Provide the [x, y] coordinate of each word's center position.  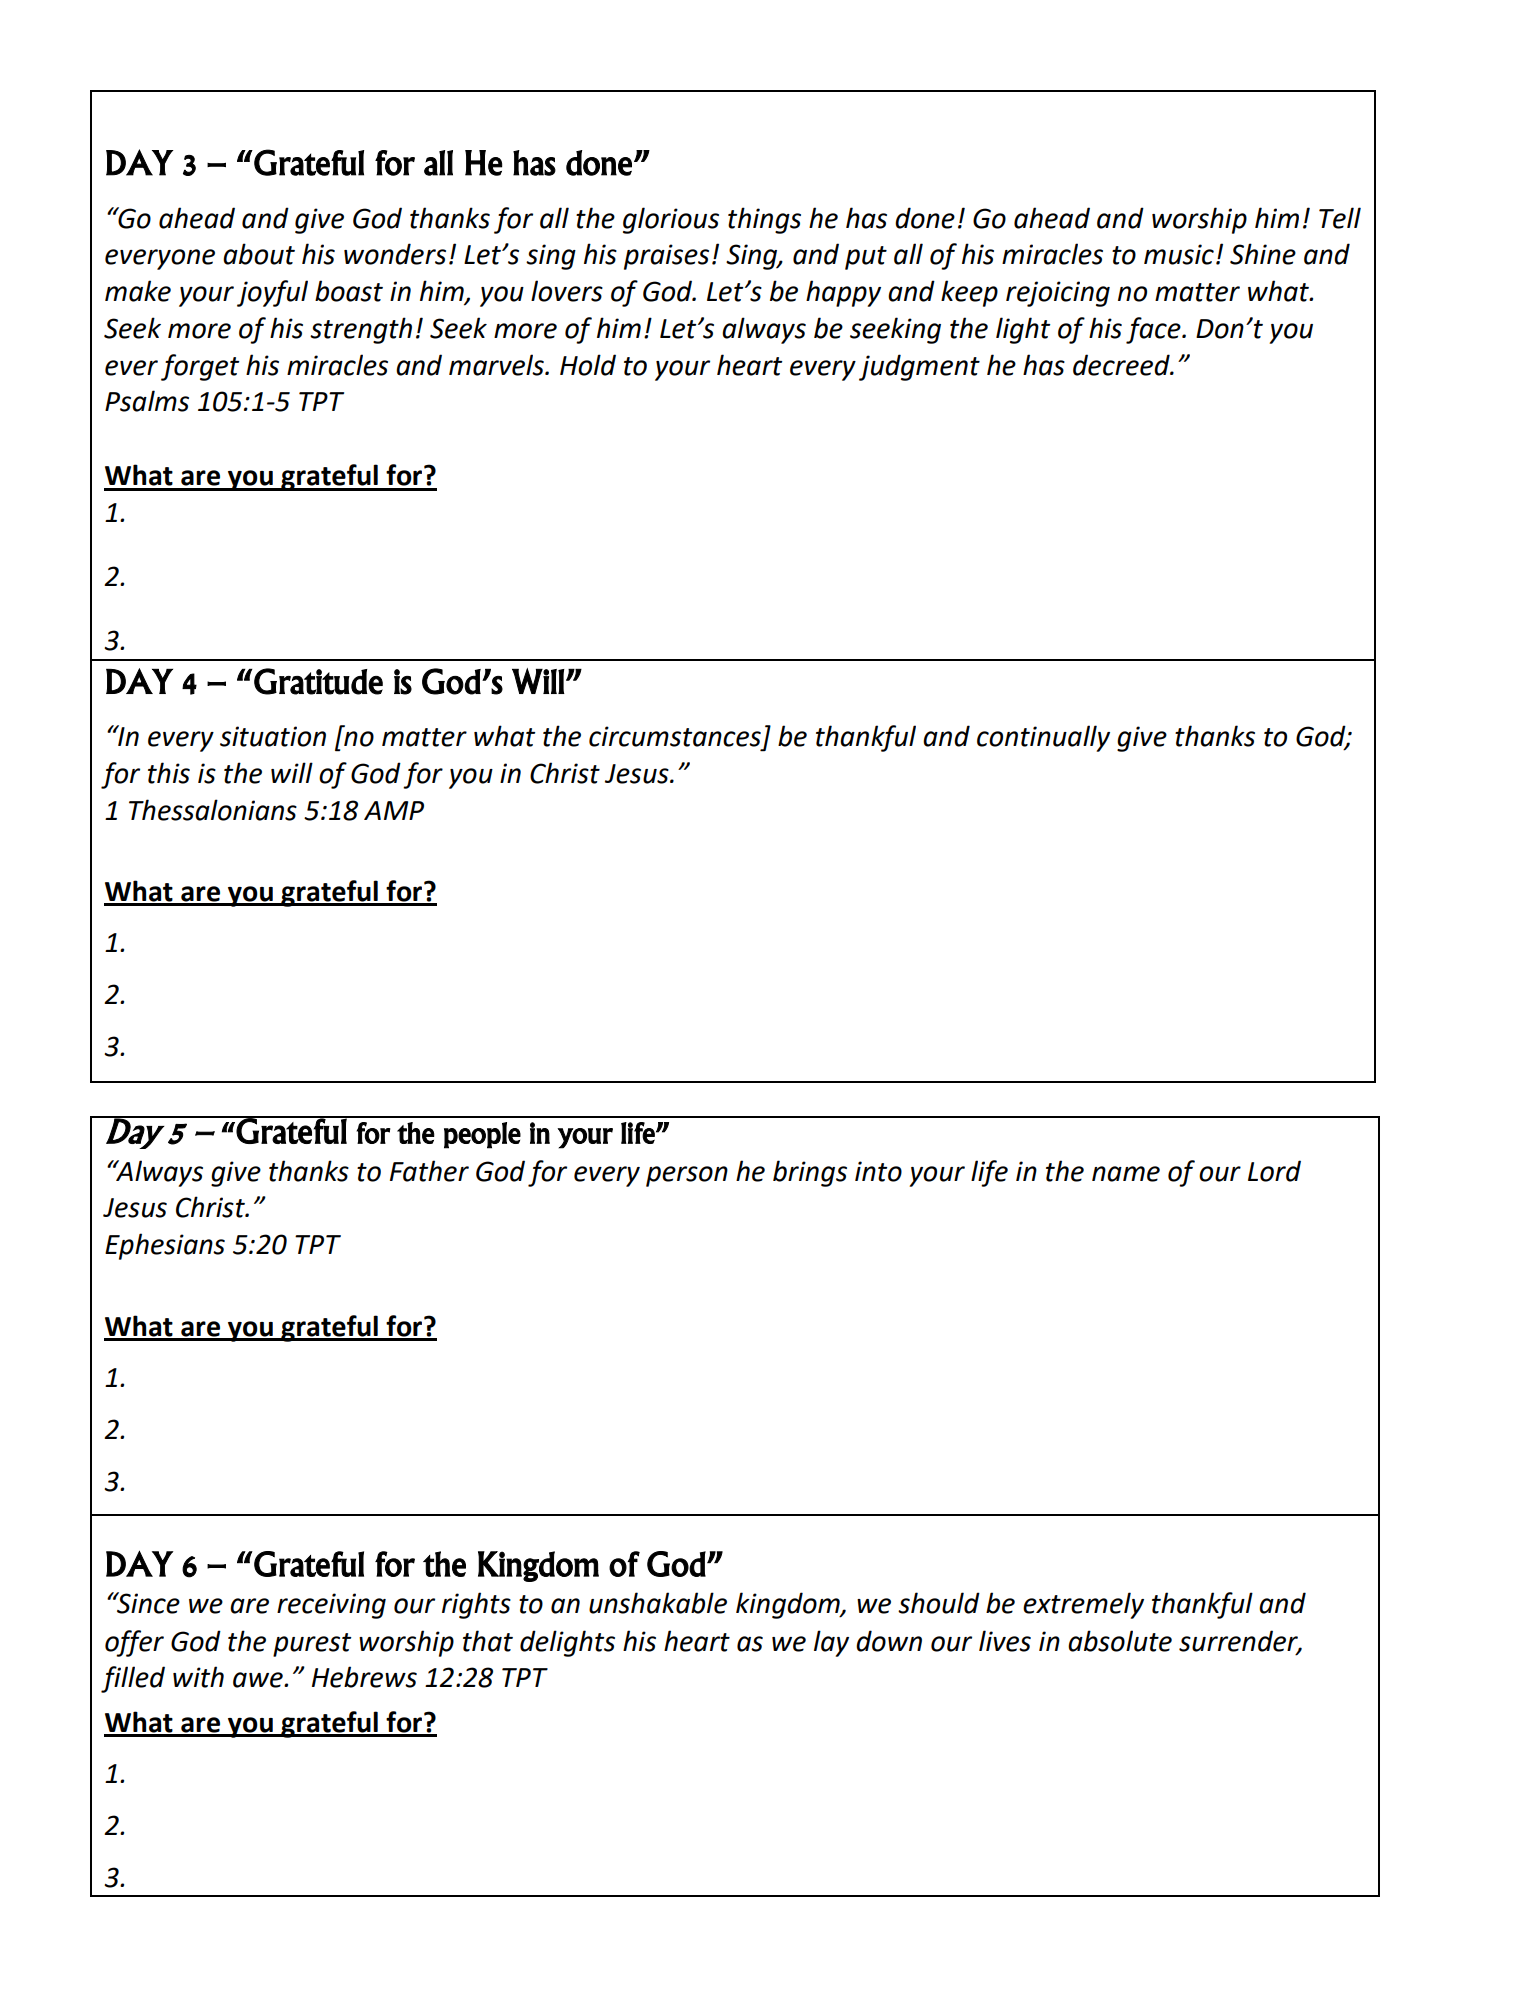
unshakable [658, 1603]
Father [429, 1171]
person [687, 1176]
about [259, 254]
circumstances [675, 736]
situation [273, 736]
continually [1043, 738]
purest [312, 1645]
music [1179, 254]
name [1126, 1174]
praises [666, 257]
